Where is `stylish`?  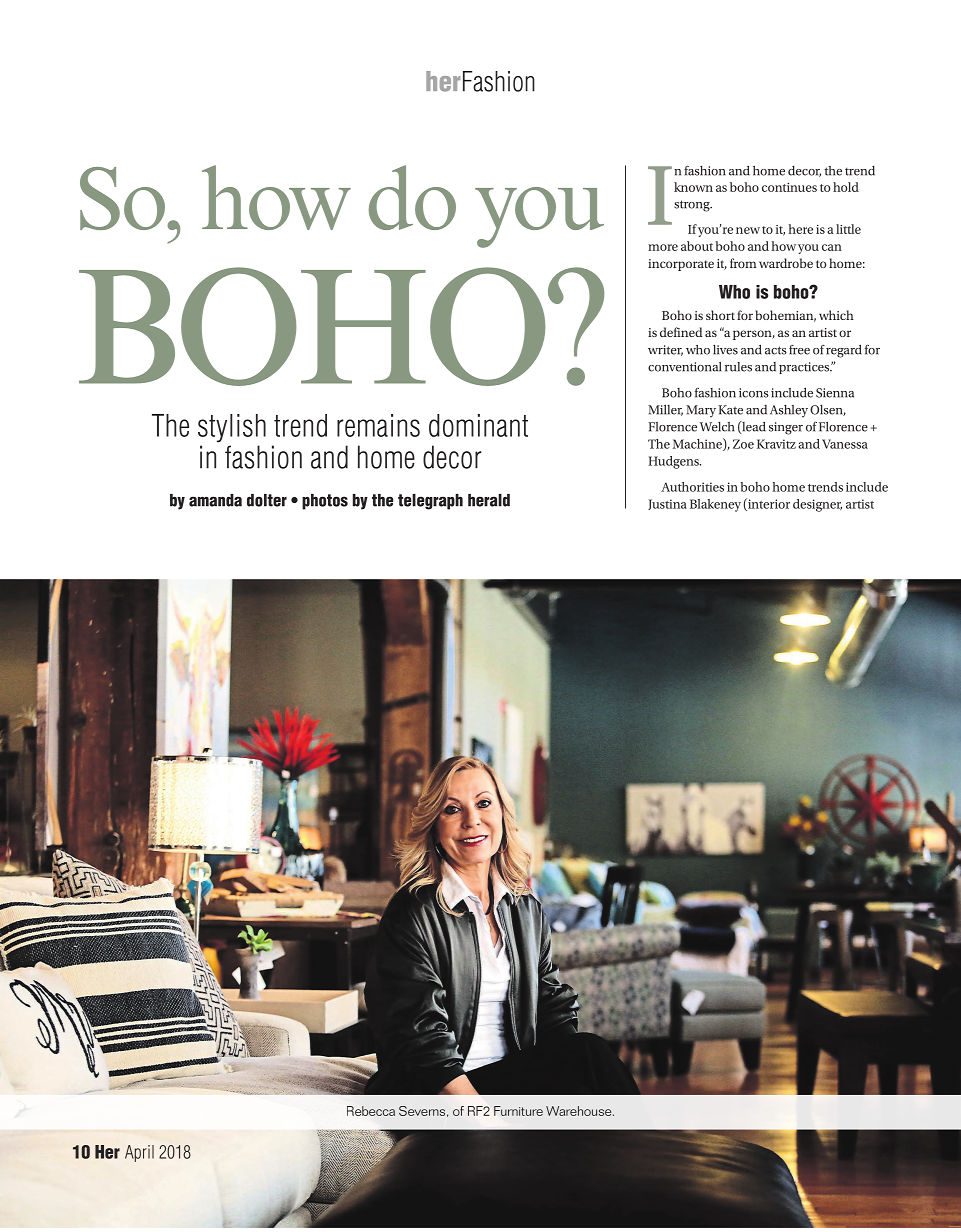 stylish is located at coordinates (232, 428).
